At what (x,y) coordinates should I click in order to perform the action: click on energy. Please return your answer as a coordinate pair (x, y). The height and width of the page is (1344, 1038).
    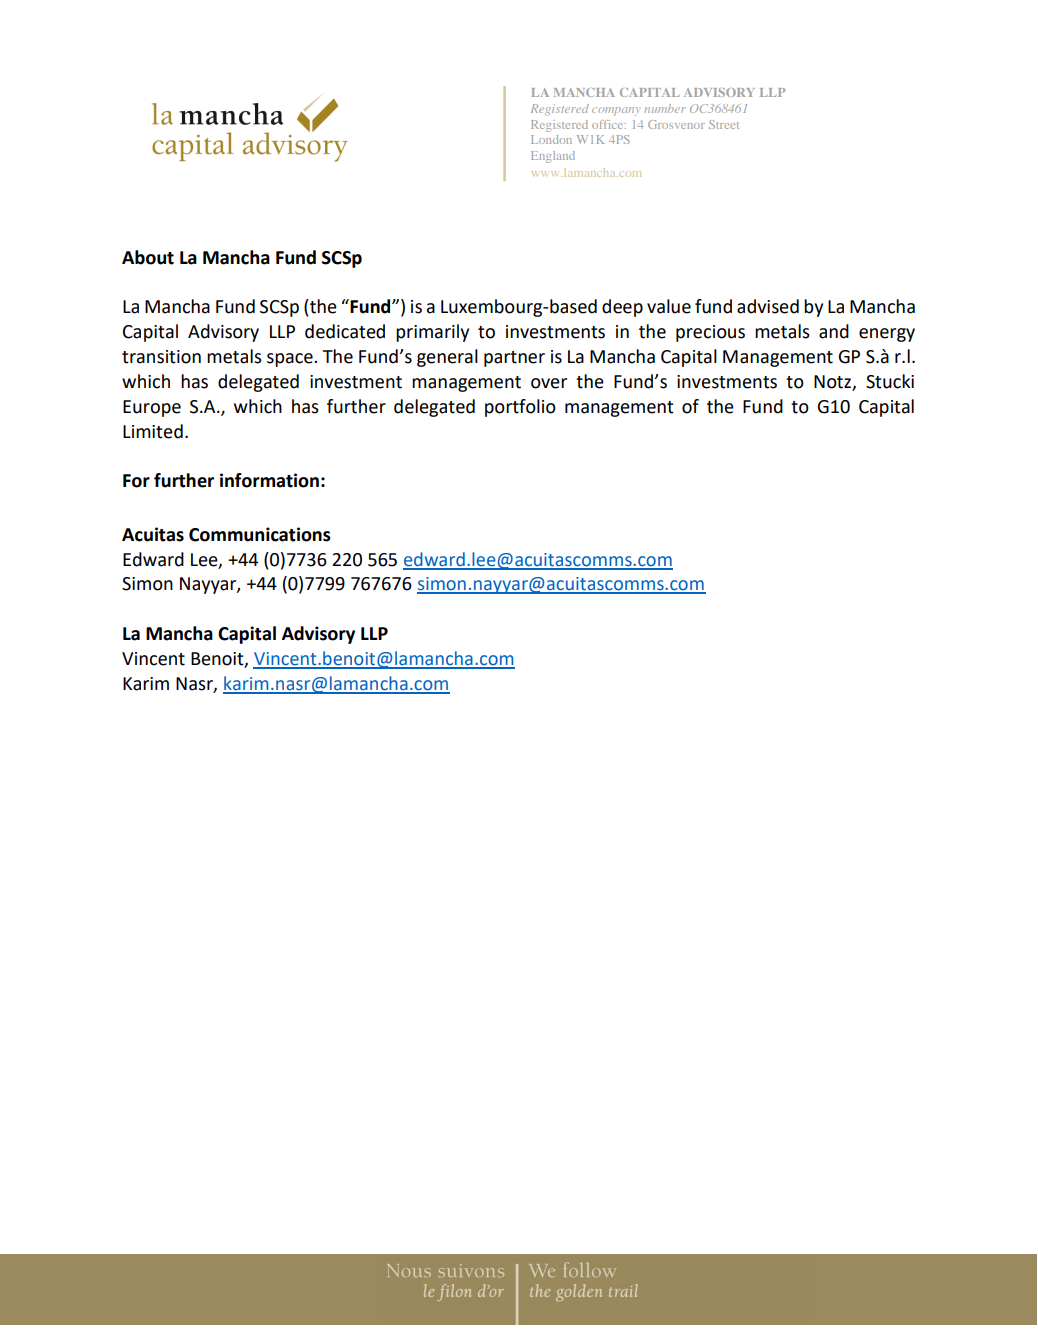
    Looking at the image, I should click on (887, 335).
